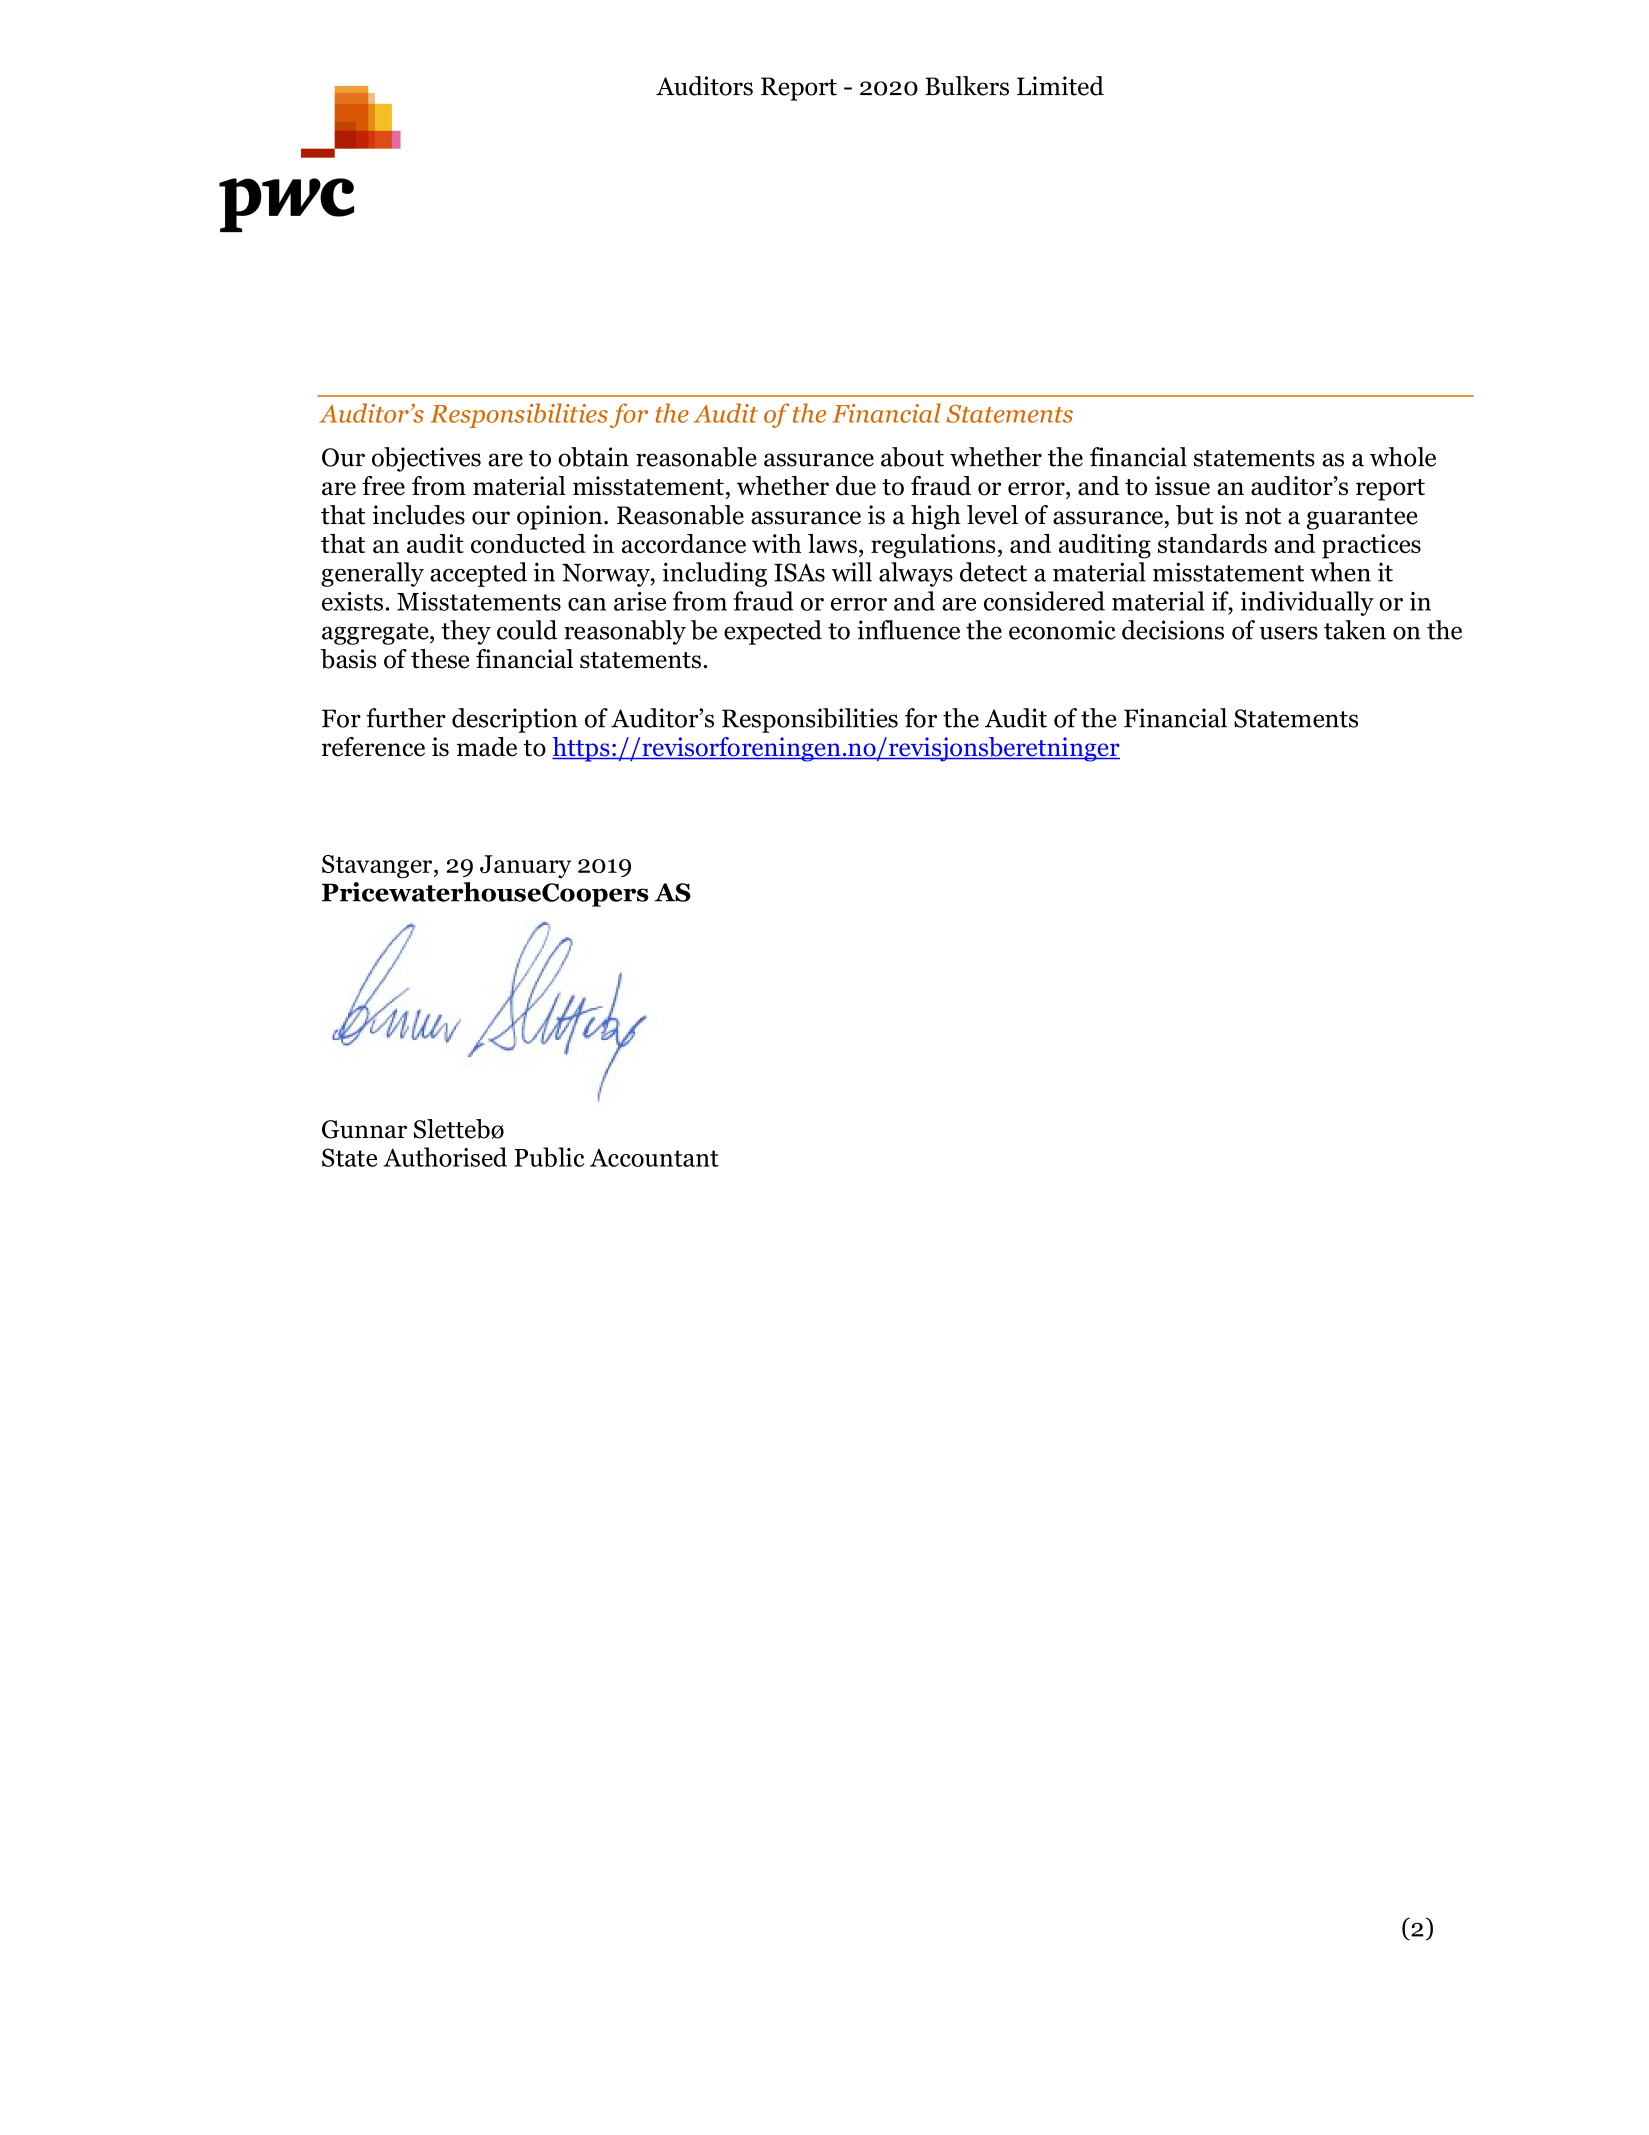 The height and width of the screenshot is (2135, 1649). Describe the element at coordinates (912, 457) in the screenshot. I see `about` at that location.
